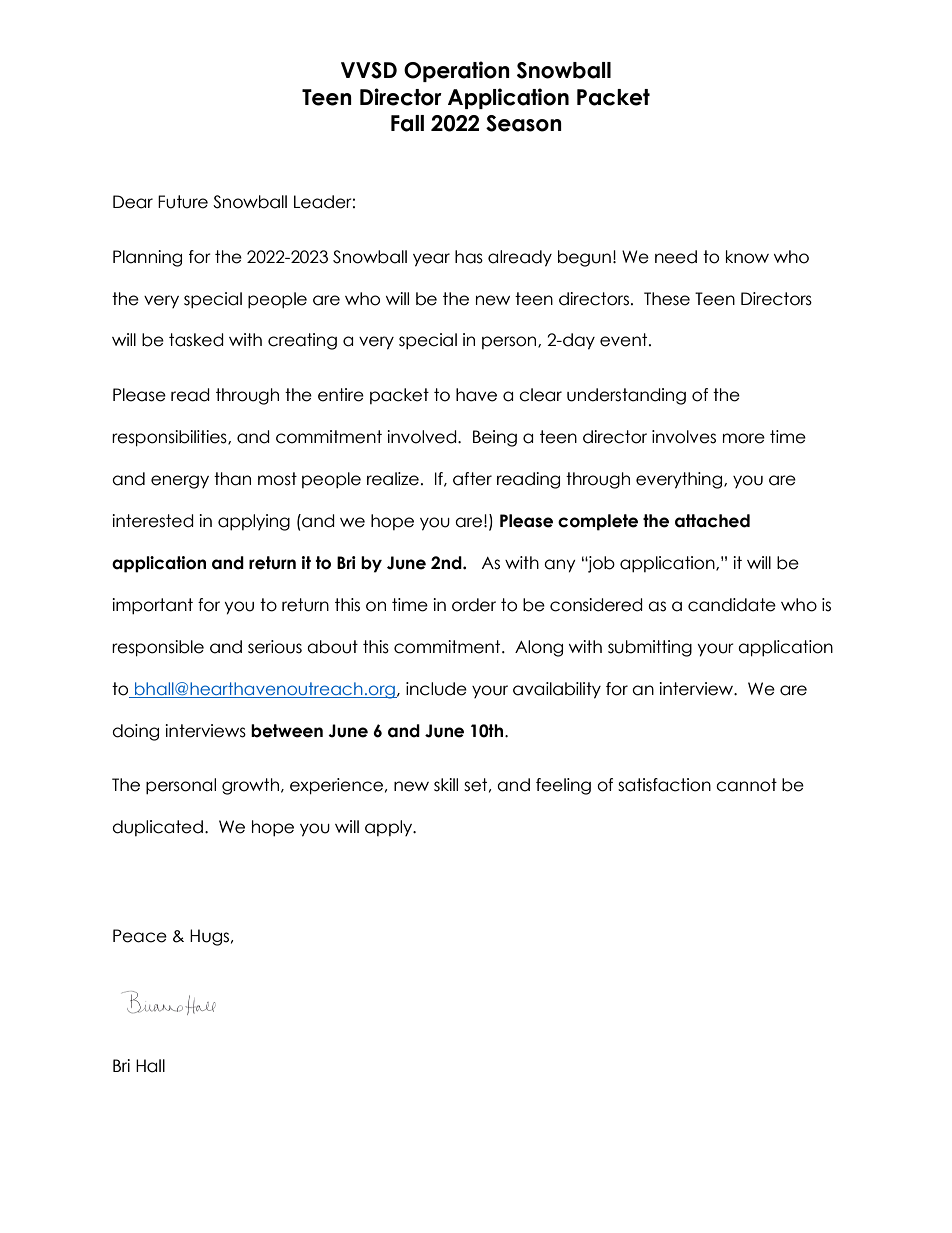  What do you see at coordinates (524, 123) in the screenshot?
I see `Season` at bounding box center [524, 123].
